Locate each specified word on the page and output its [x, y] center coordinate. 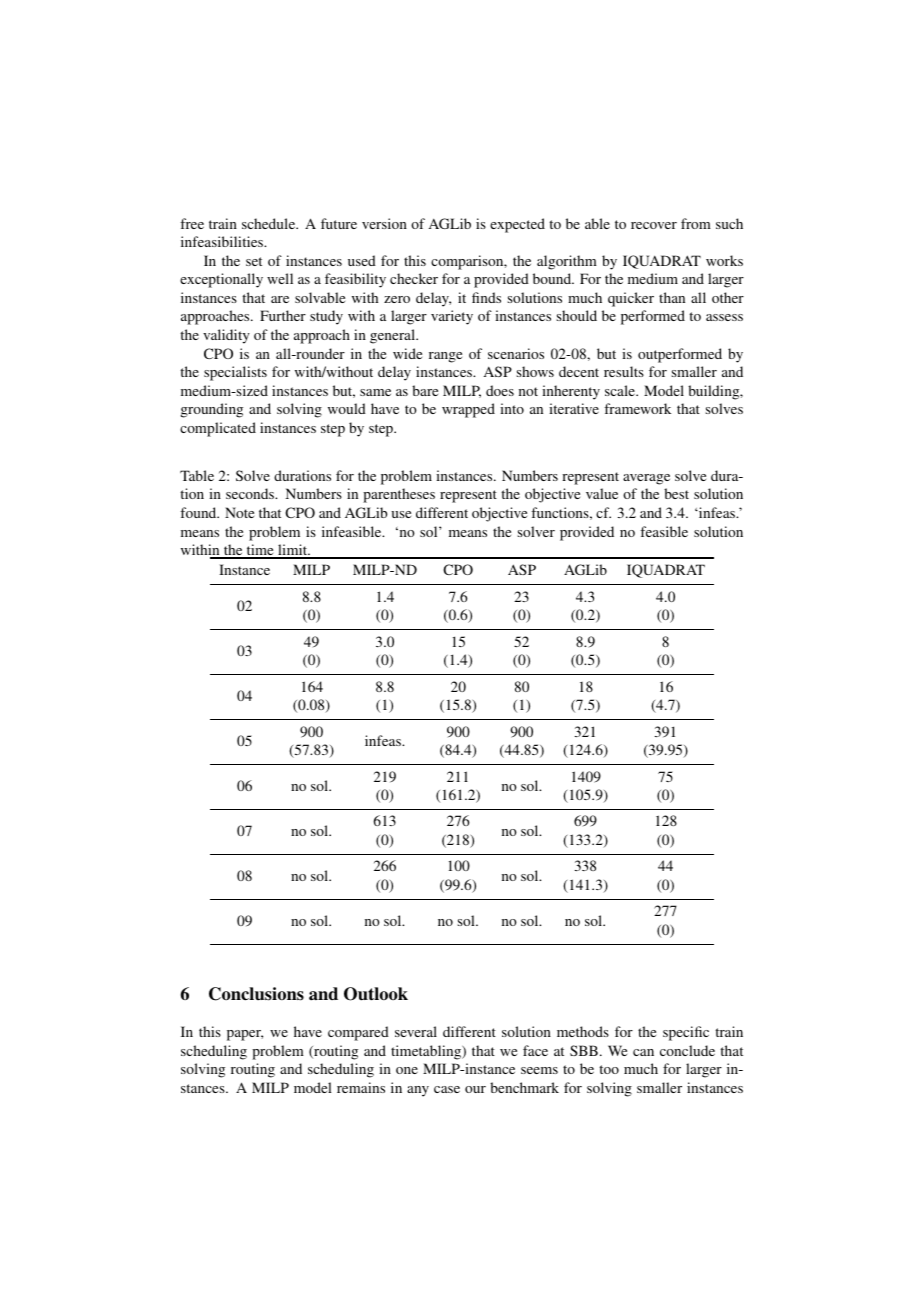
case [447, 1089]
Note [239, 512]
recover [654, 225]
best [676, 493]
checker [414, 278]
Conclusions [256, 994]
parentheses [399, 495]
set [254, 261]
